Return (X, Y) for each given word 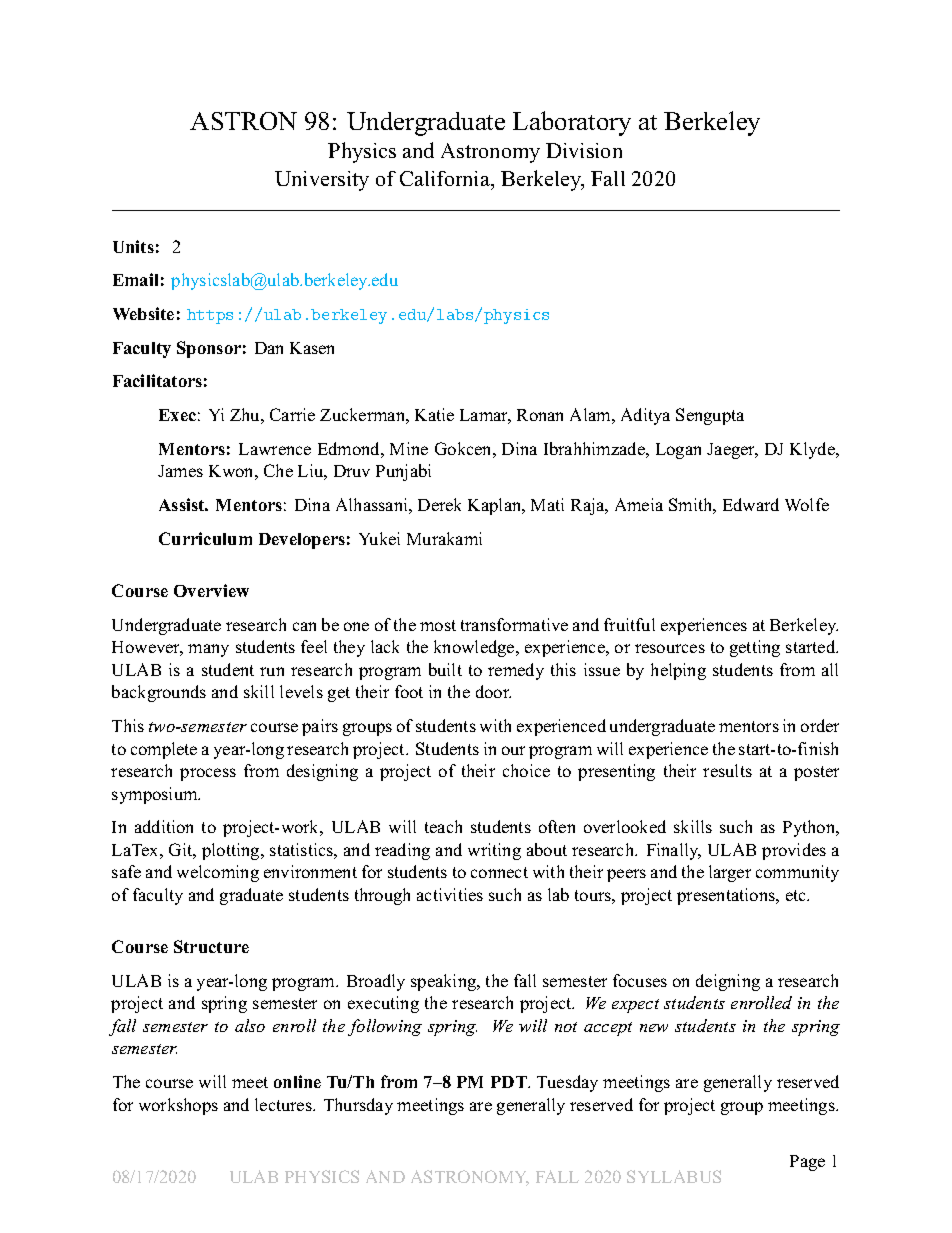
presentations (727, 896)
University (322, 181)
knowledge (475, 648)
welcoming (218, 873)
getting (755, 648)
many (208, 650)
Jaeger (732, 451)
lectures (284, 1104)
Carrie (292, 414)
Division (584, 150)
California (446, 178)
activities (450, 894)
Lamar (485, 416)
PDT (510, 1082)
